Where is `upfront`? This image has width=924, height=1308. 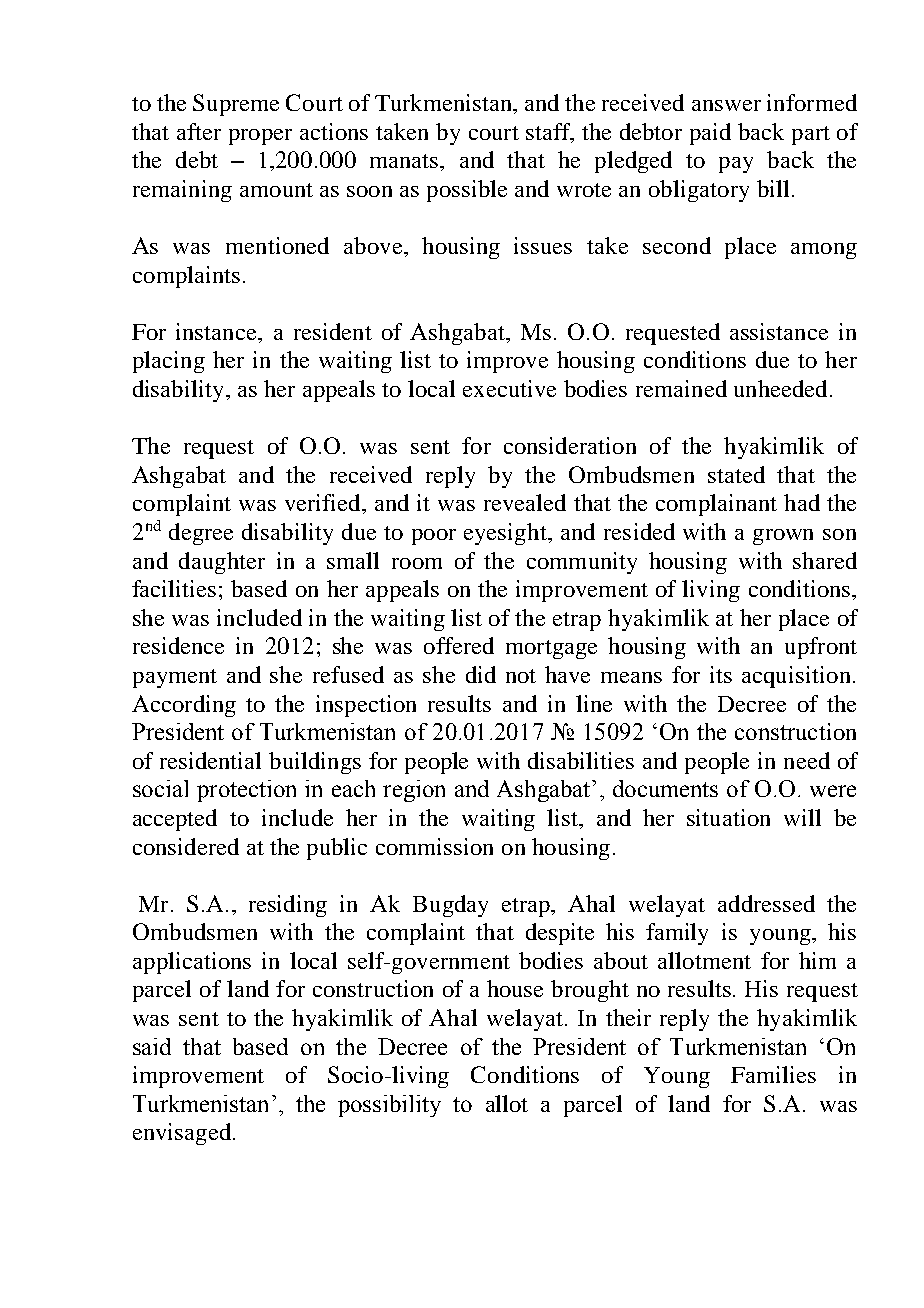
upfront is located at coordinates (821, 648).
